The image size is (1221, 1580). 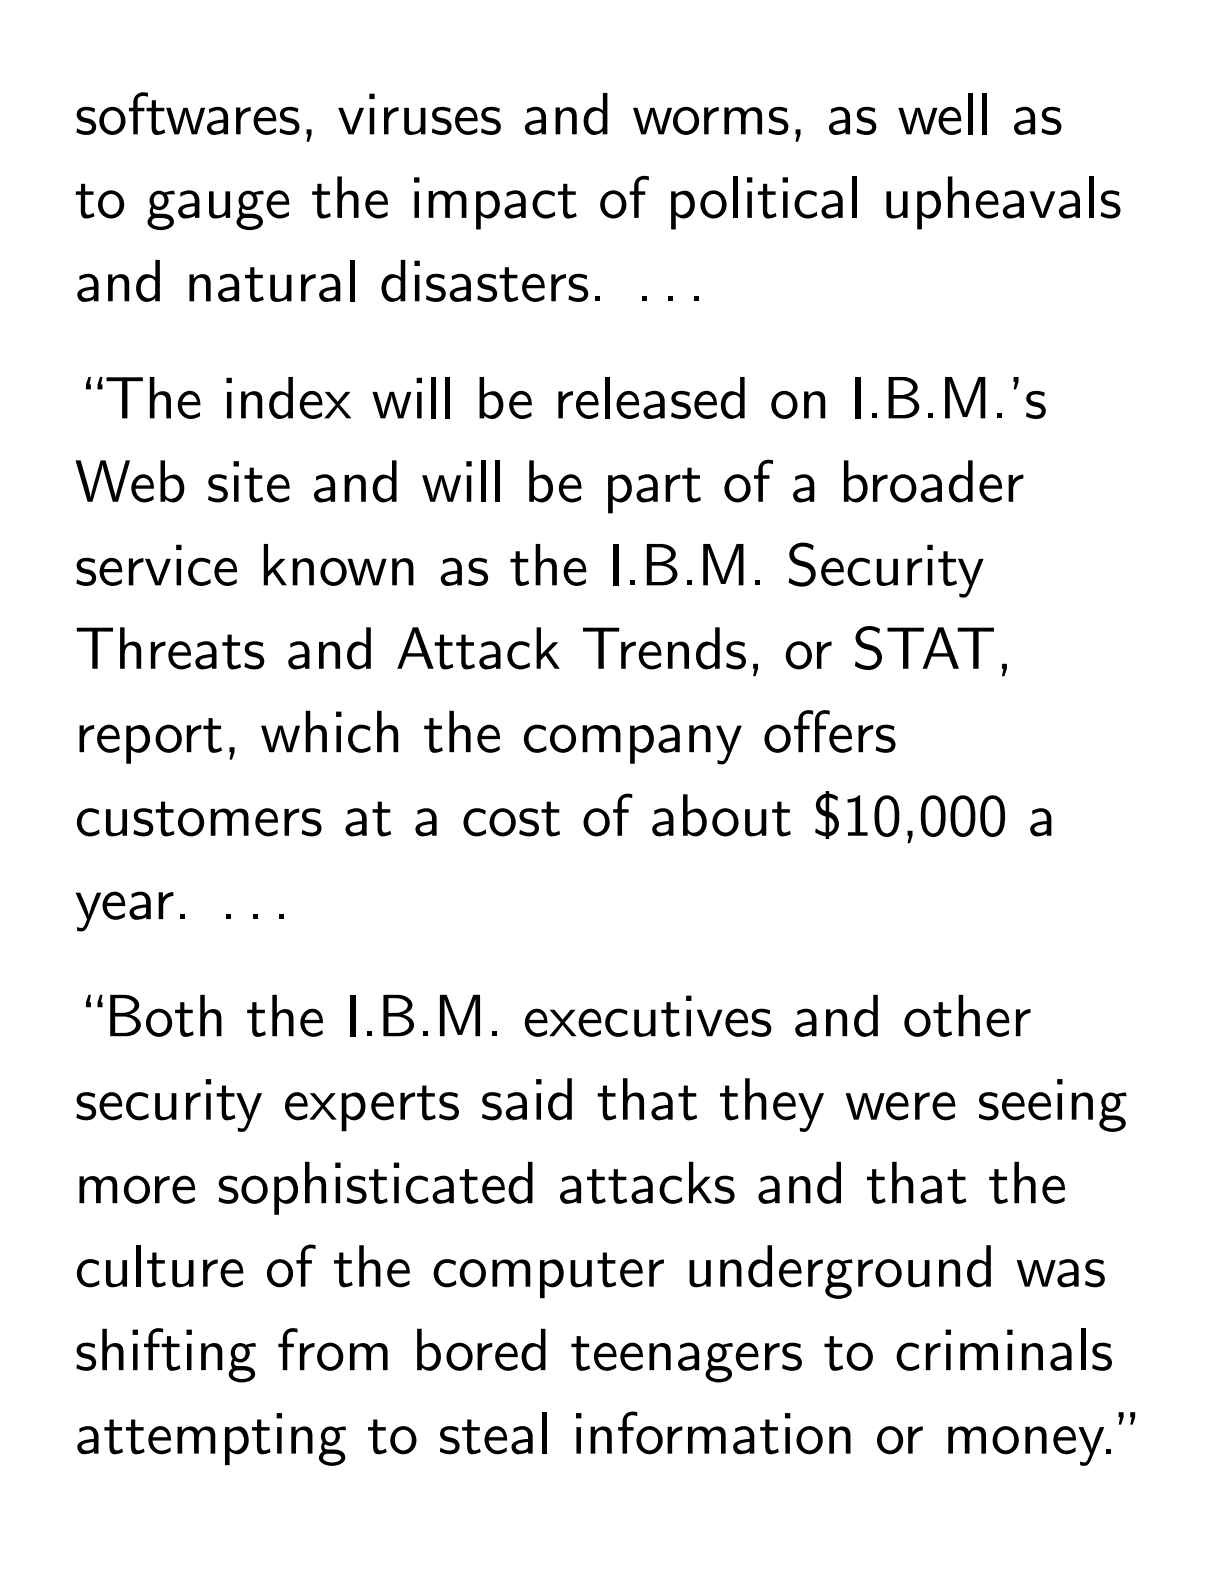 What do you see at coordinates (654, 490) in the screenshot?
I see `part` at bounding box center [654, 490].
